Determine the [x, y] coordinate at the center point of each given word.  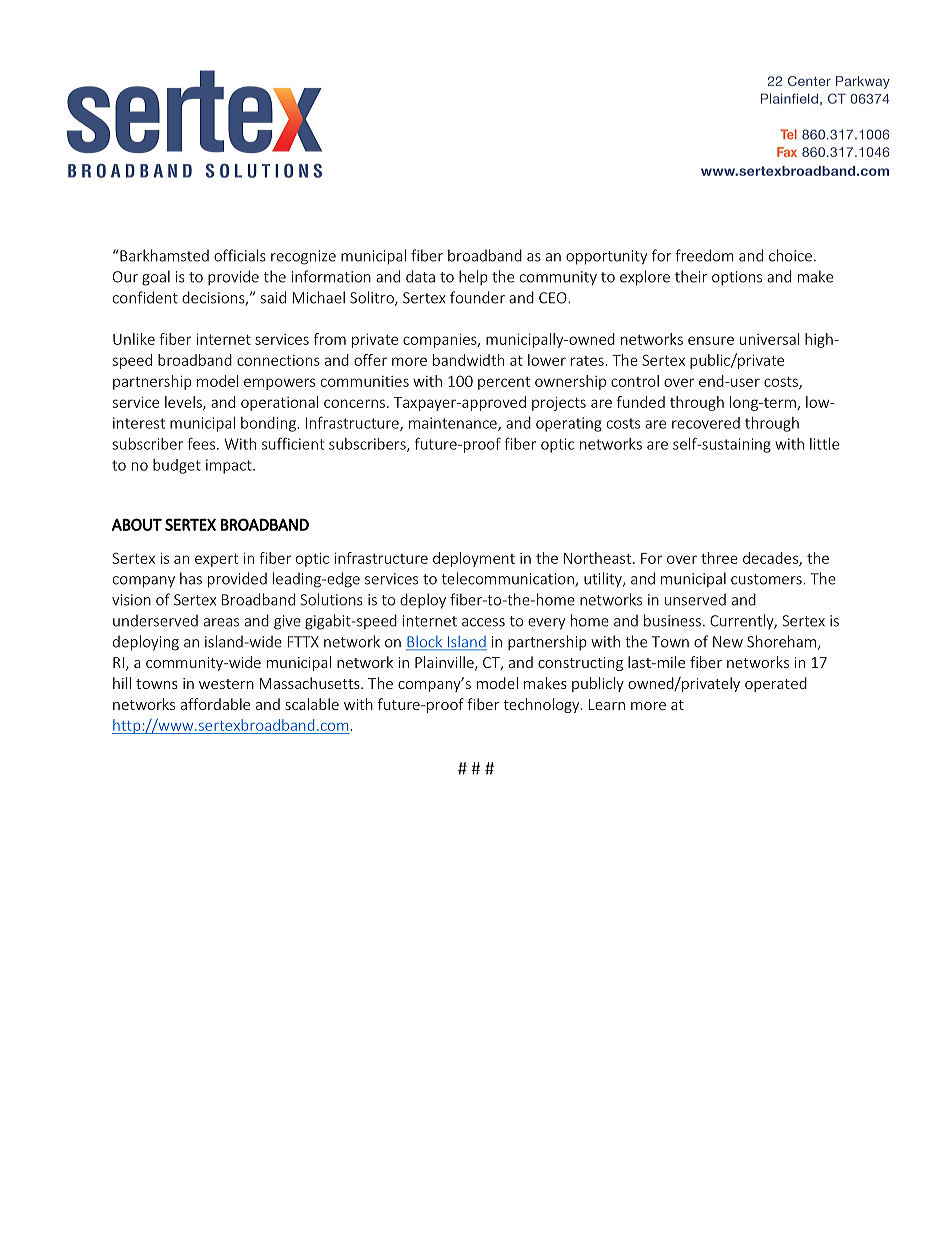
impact [230, 466]
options [737, 278]
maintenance [454, 424]
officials [240, 255]
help [473, 277]
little [824, 444]
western [226, 684]
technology [543, 705]
